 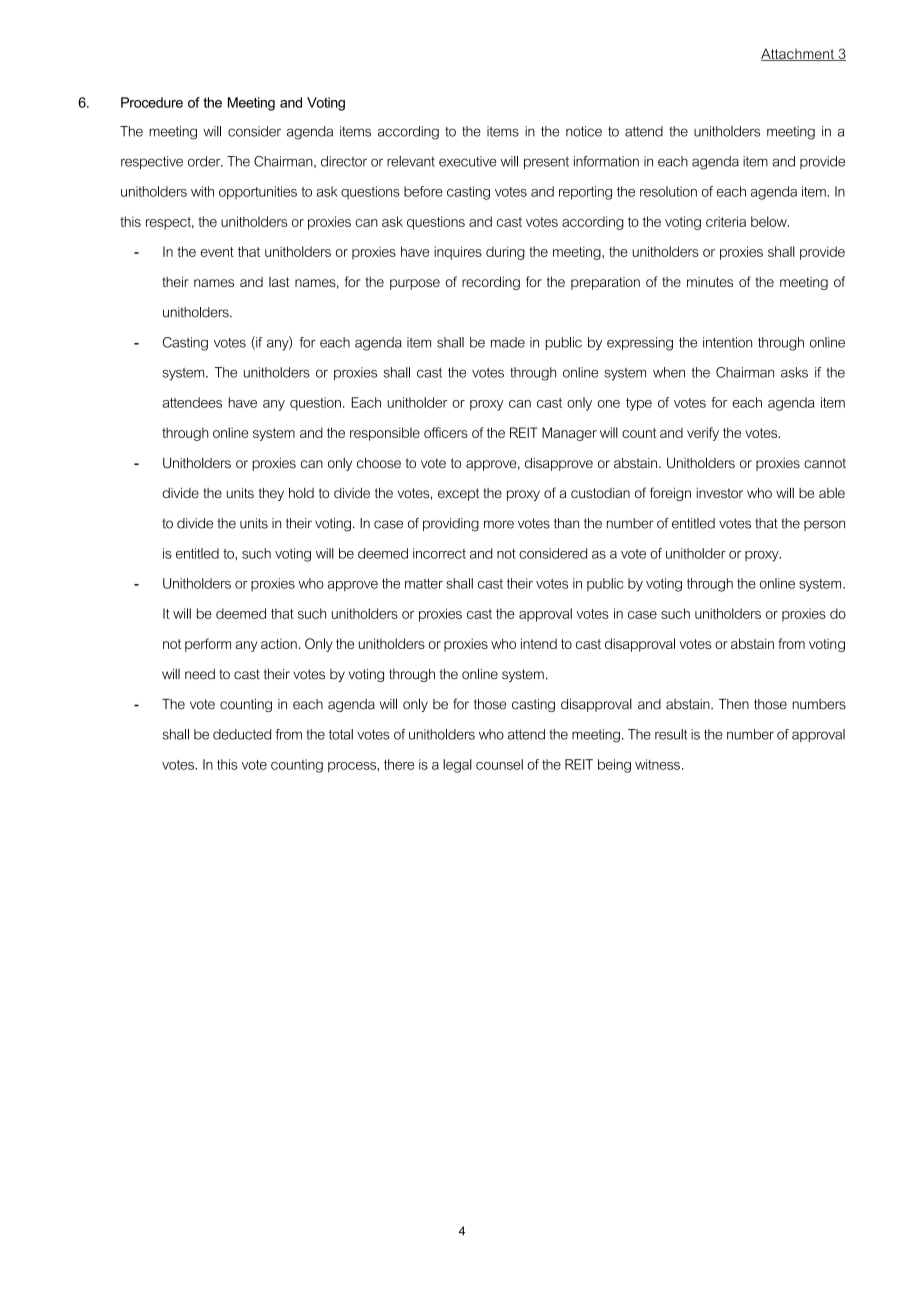 I want to click on executive, so click(x=467, y=161).
